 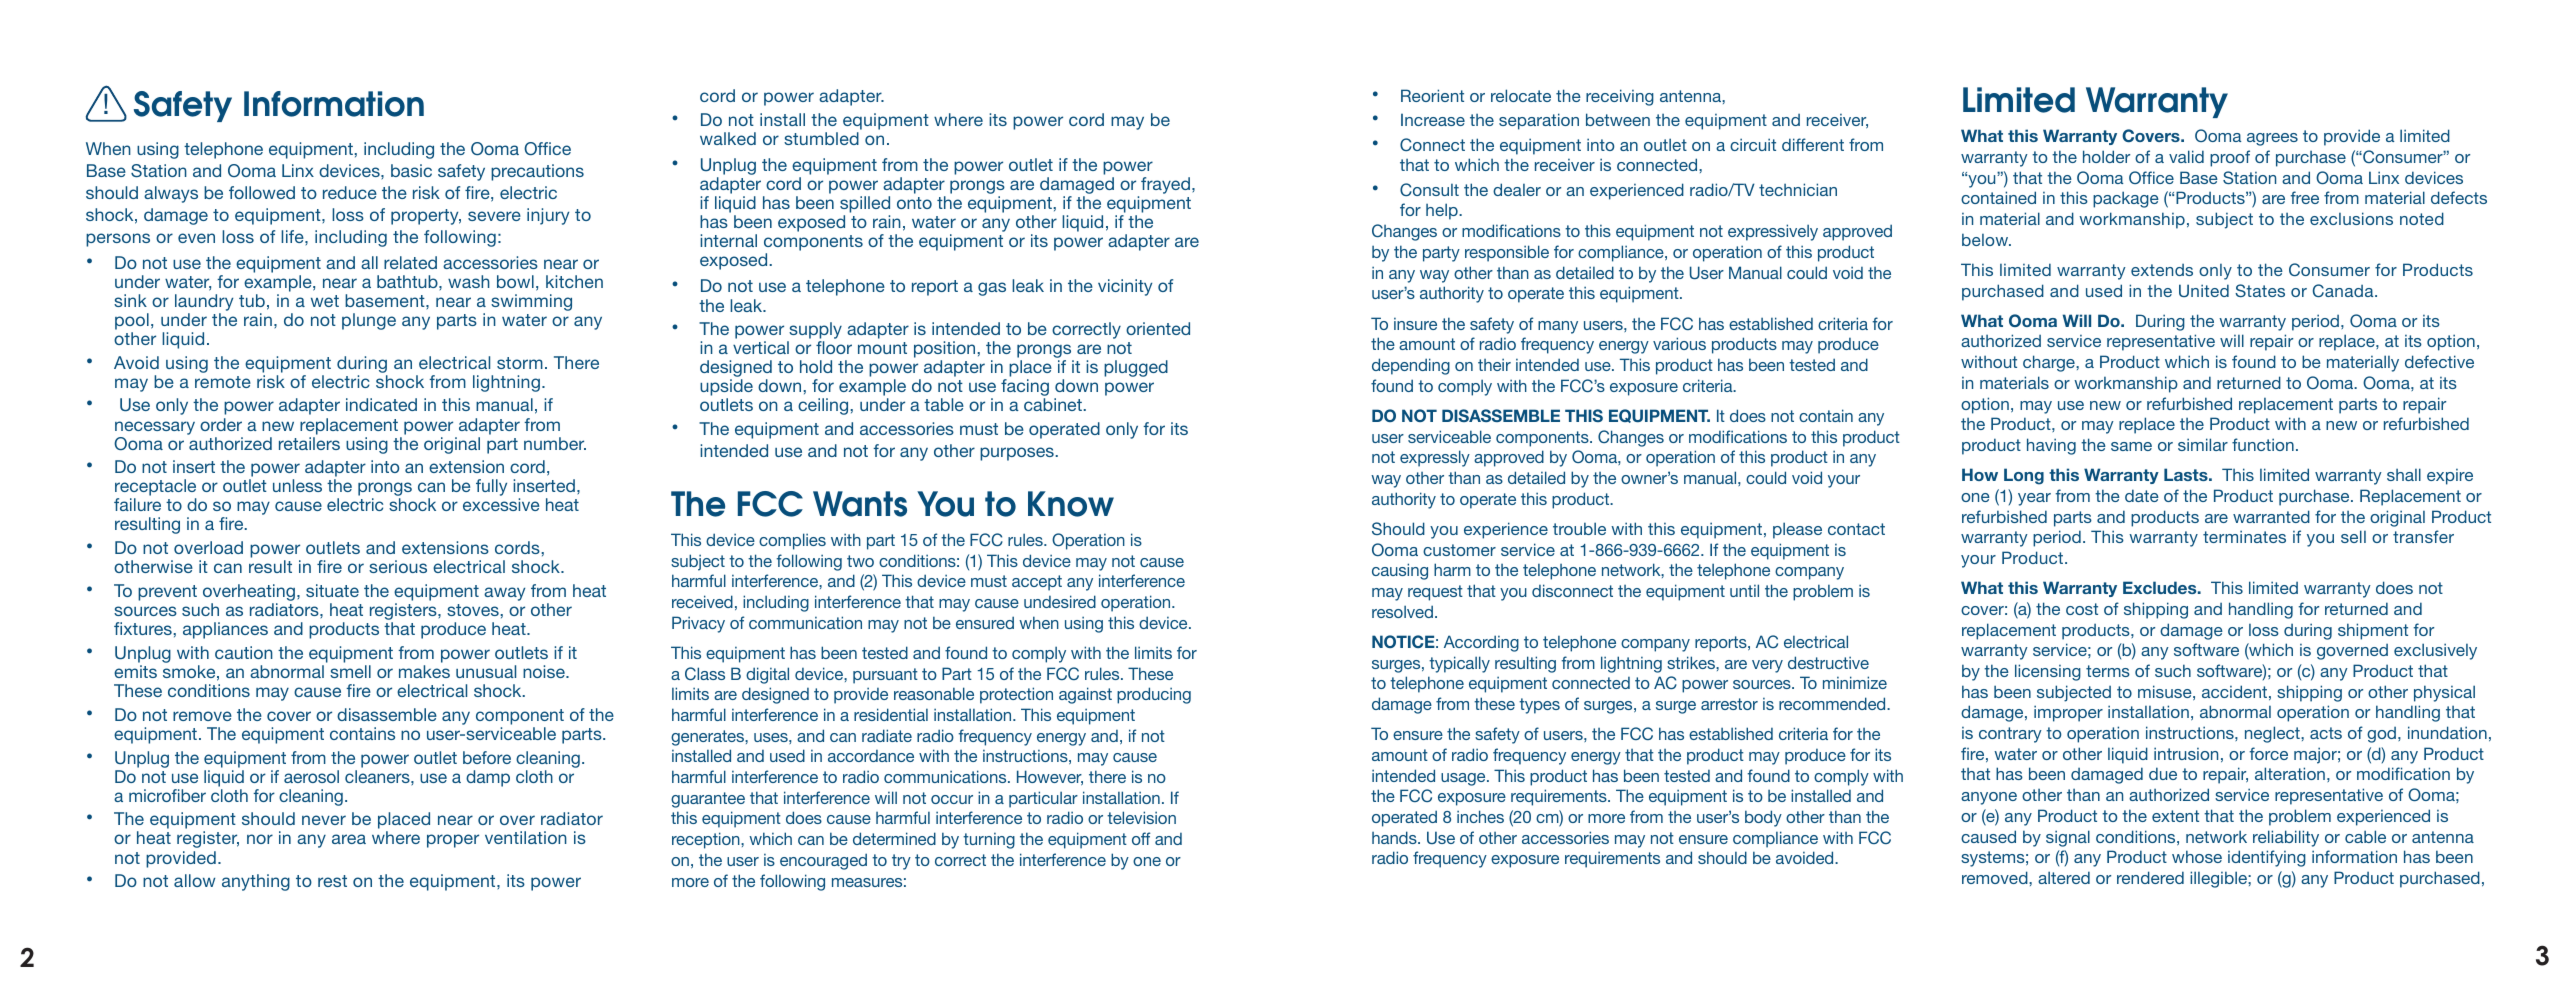 I want to click on insure, so click(x=1415, y=324).
